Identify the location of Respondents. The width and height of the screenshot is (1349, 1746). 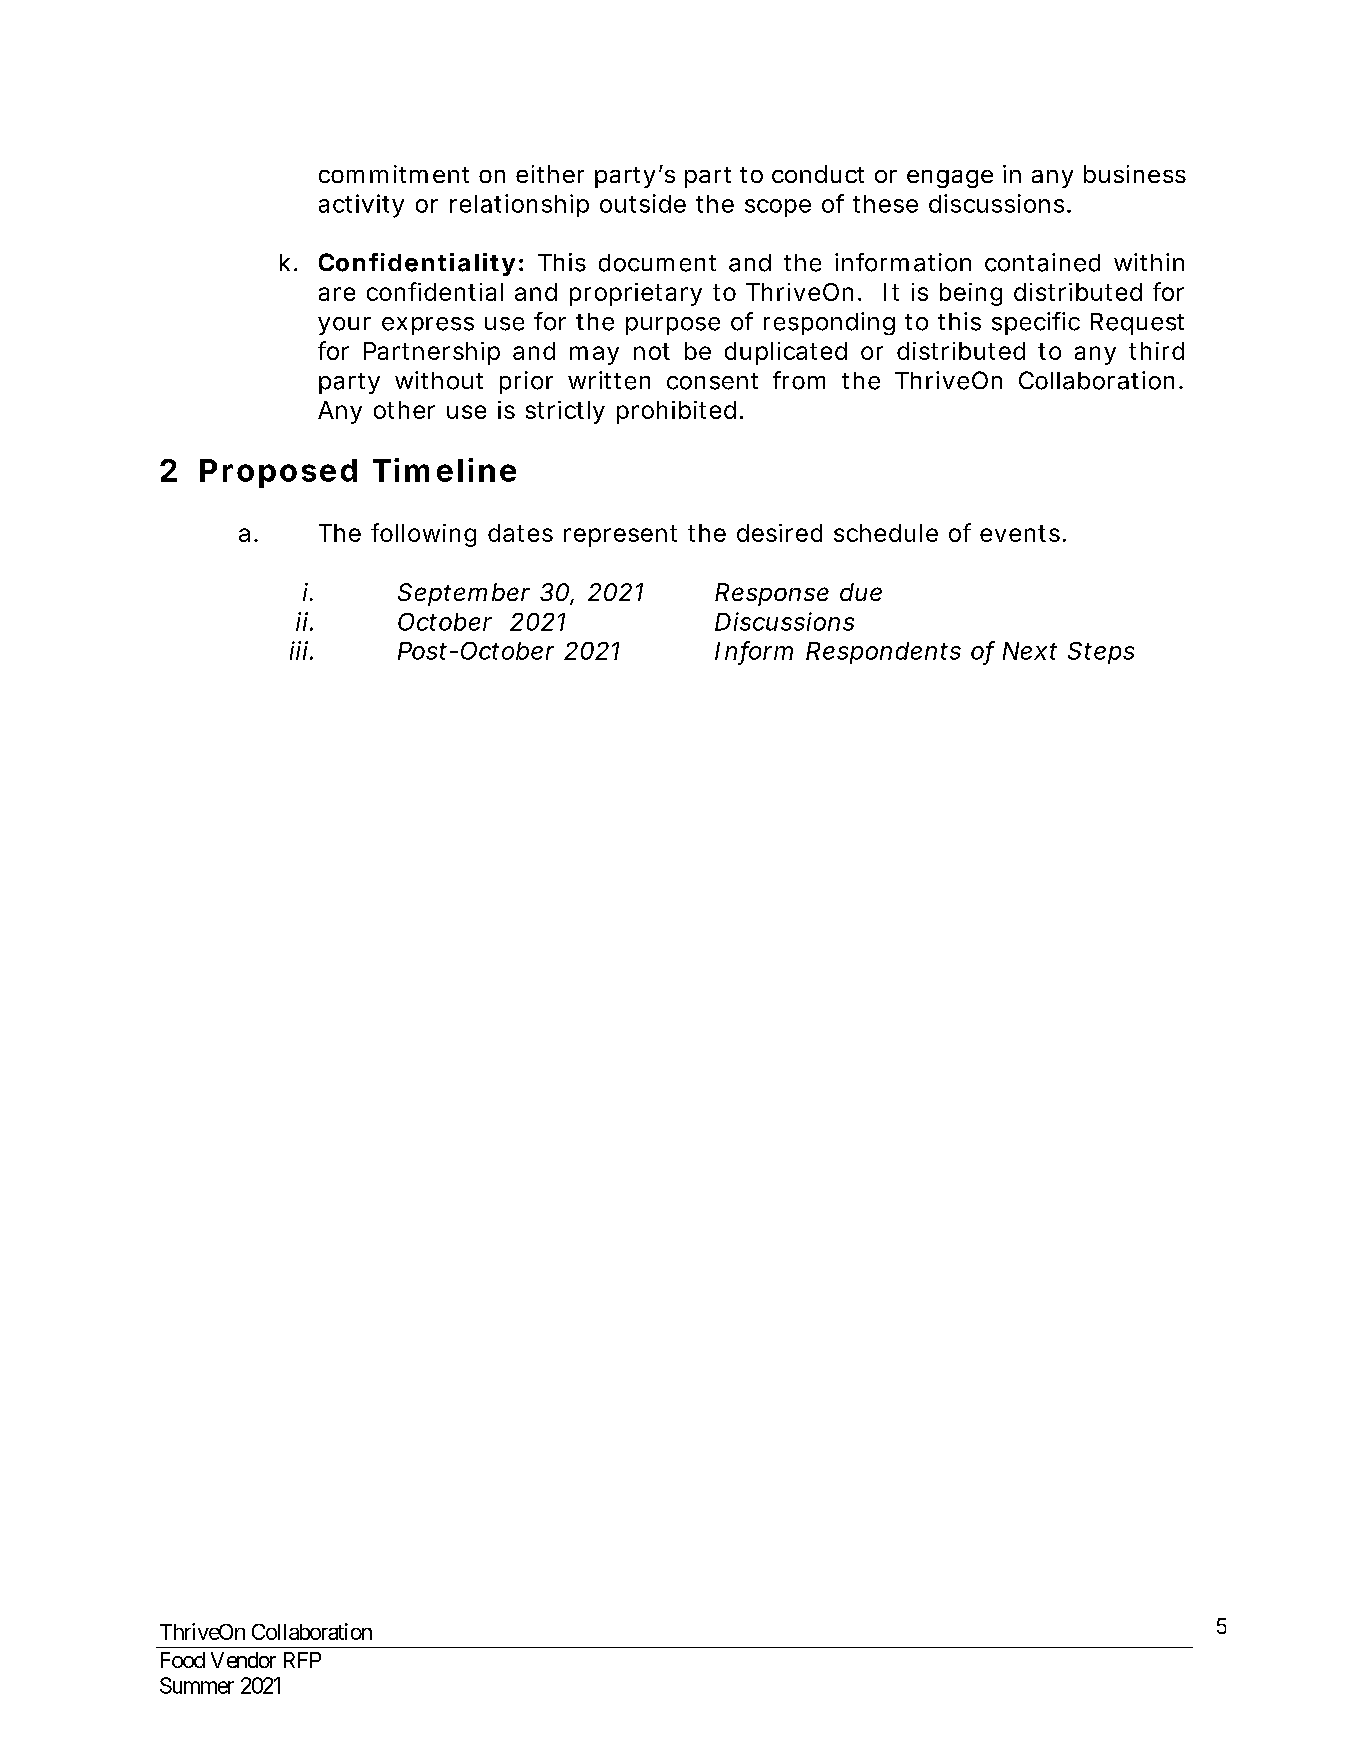
(883, 653).
